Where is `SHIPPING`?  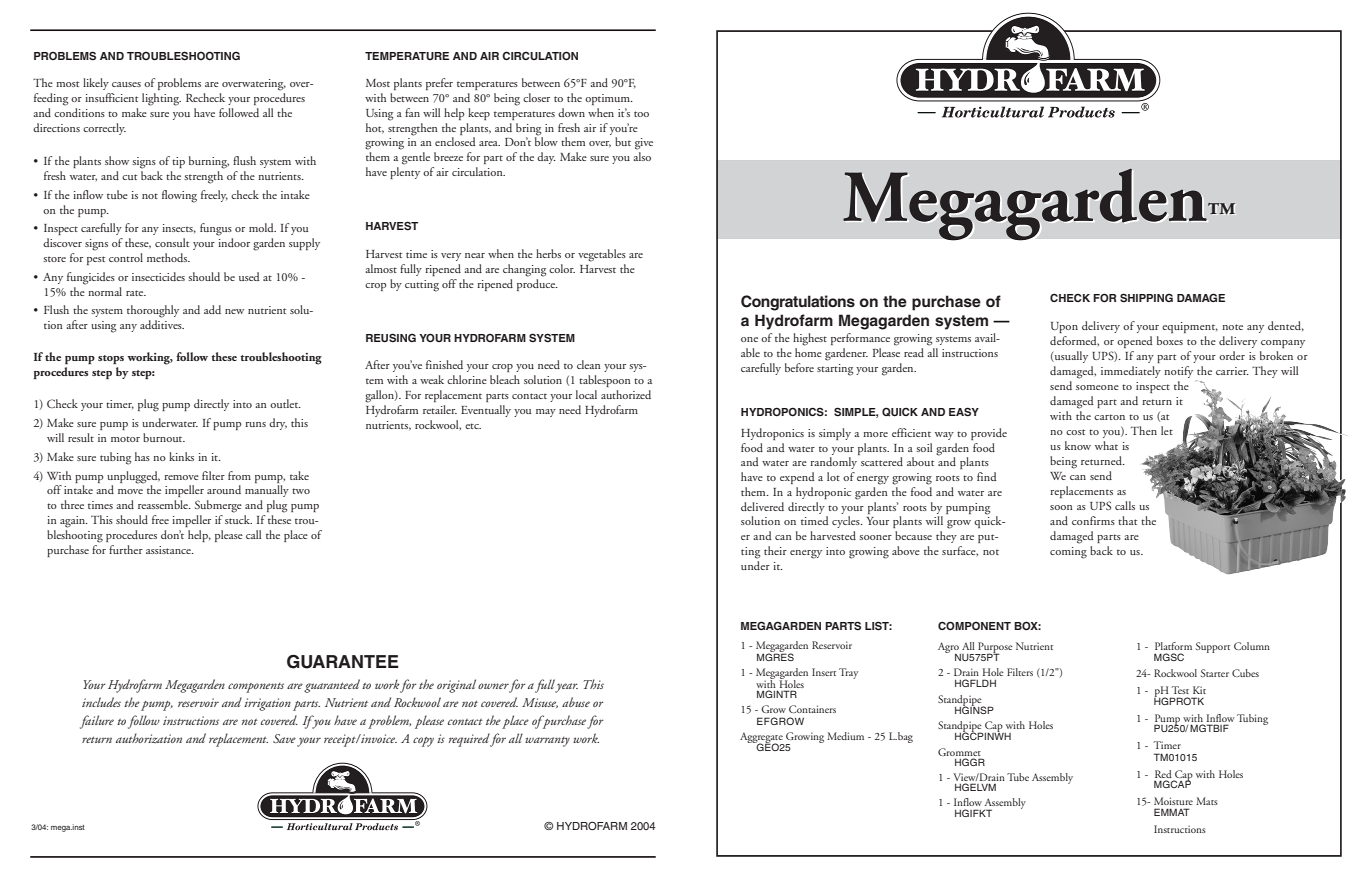 SHIPPING is located at coordinates (1146, 297).
